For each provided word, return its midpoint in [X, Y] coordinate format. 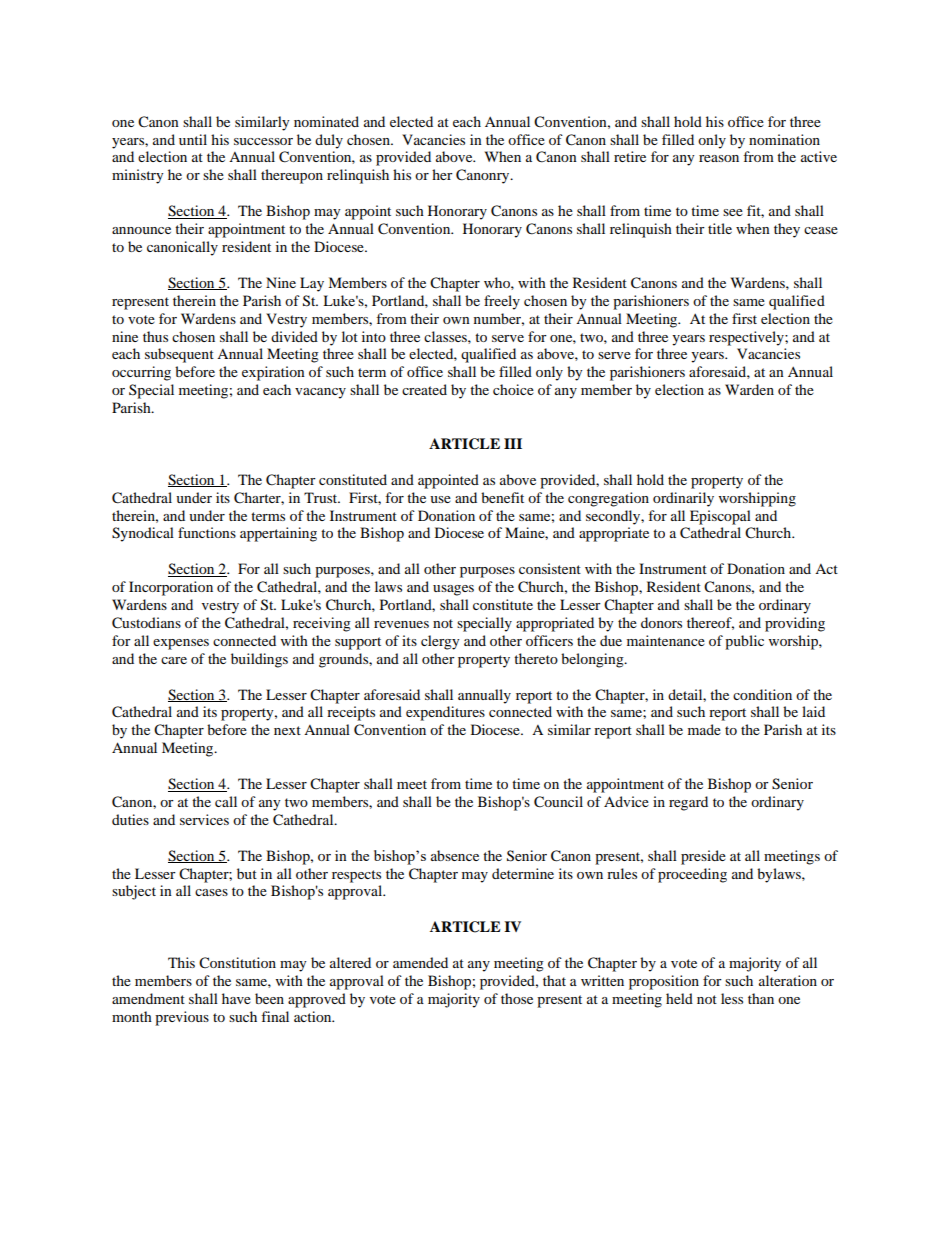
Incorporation [171, 588]
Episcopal [720, 517]
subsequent [179, 355]
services [204, 819]
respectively [747, 338]
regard [688, 803]
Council [558, 802]
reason [719, 158]
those [517, 998]
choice [513, 389]
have [236, 998]
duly [329, 141]
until [193, 139]
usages [453, 590]
